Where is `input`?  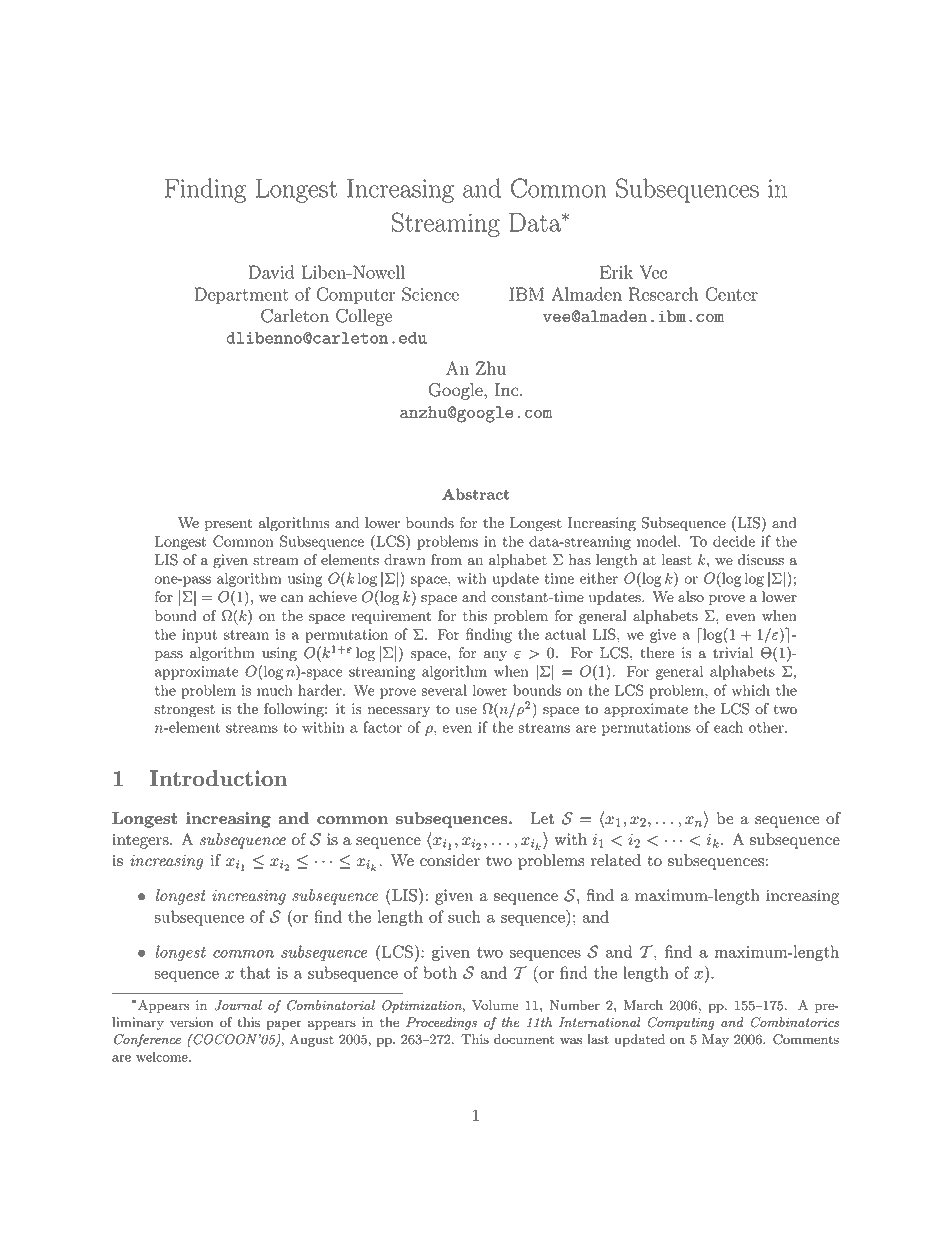
input is located at coordinates (199, 636).
